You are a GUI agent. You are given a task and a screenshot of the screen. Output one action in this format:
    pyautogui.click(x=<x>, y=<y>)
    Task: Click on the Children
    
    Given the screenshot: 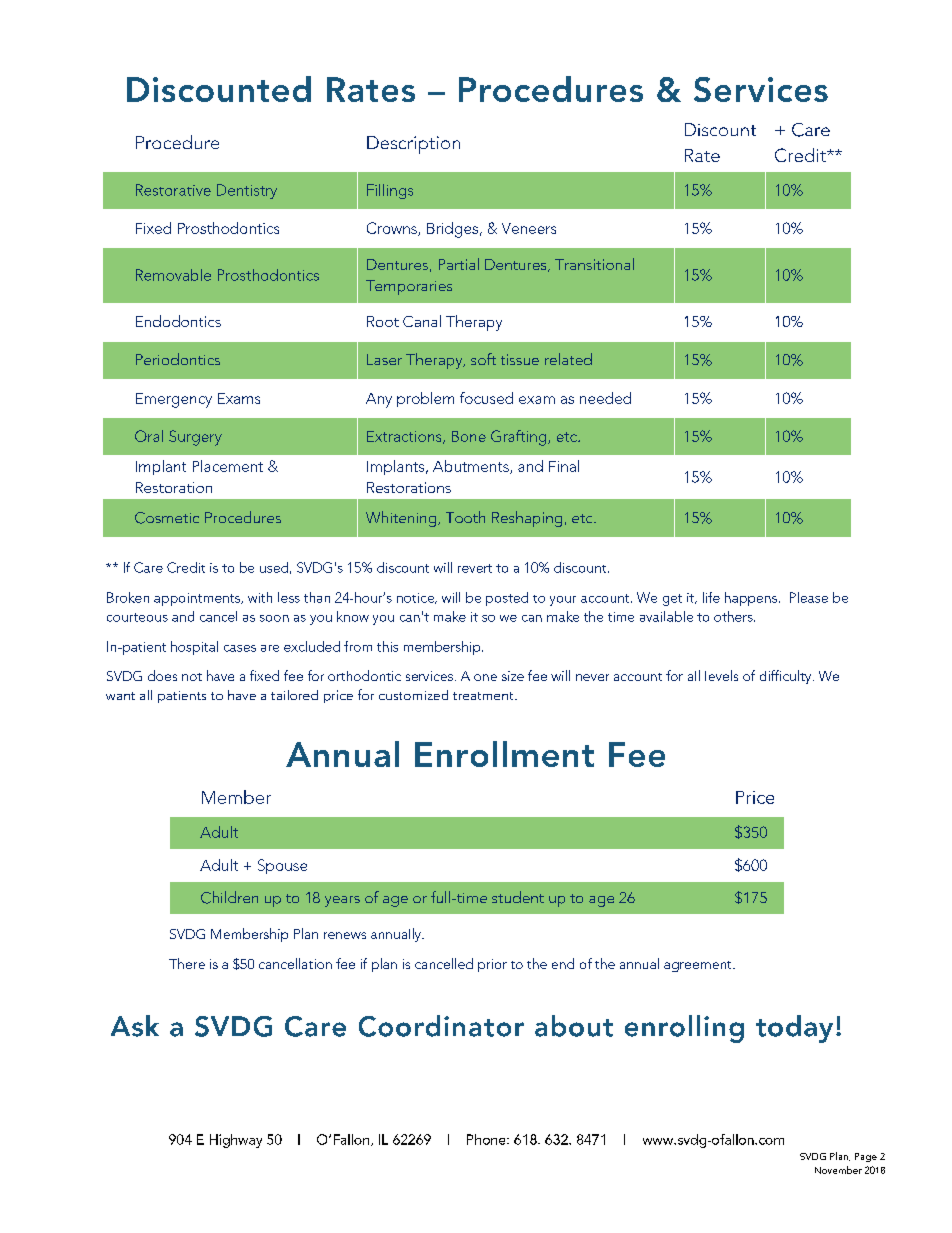 What is the action you would take?
    pyautogui.click(x=229, y=897)
